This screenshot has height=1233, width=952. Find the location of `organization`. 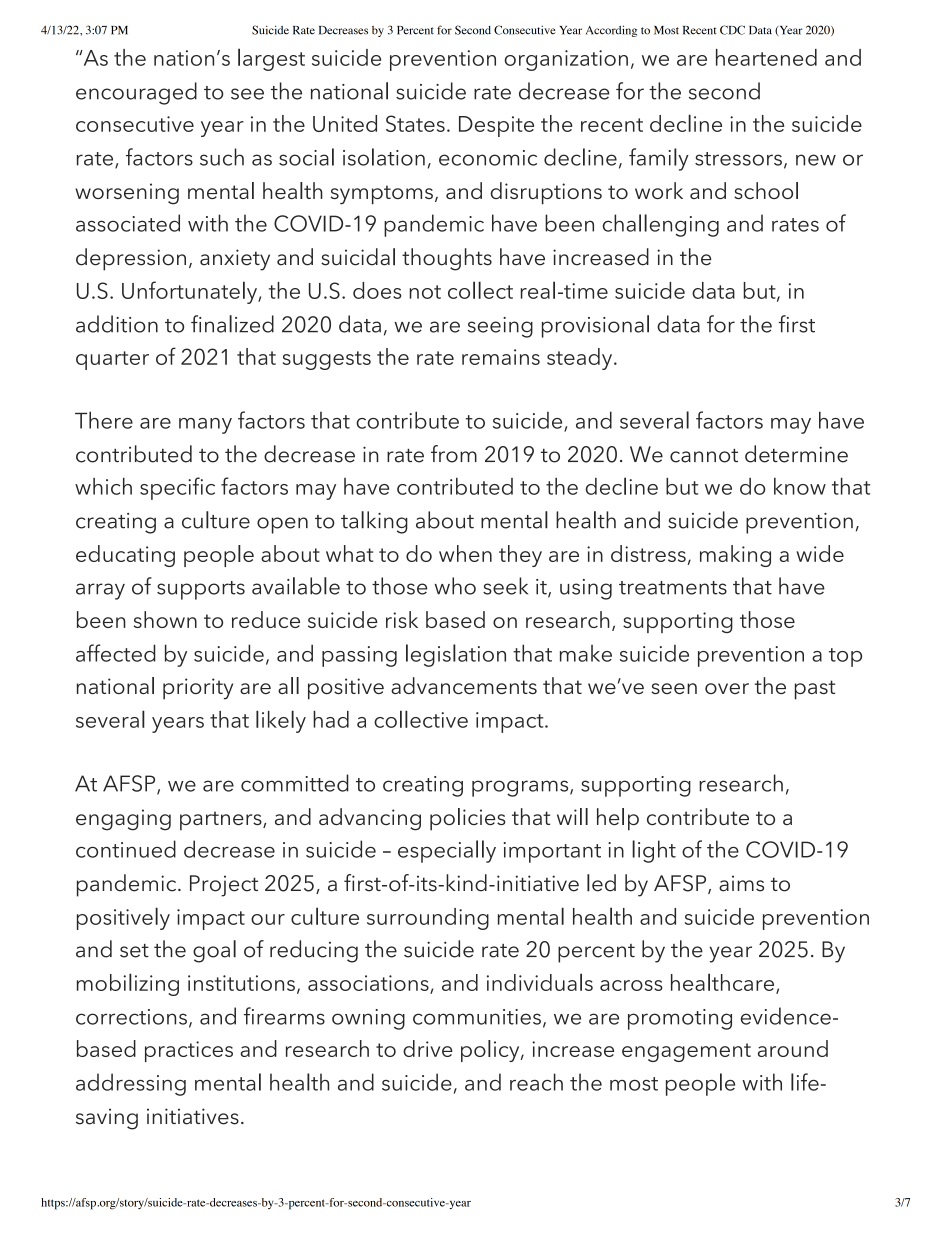

organization is located at coordinates (566, 60).
